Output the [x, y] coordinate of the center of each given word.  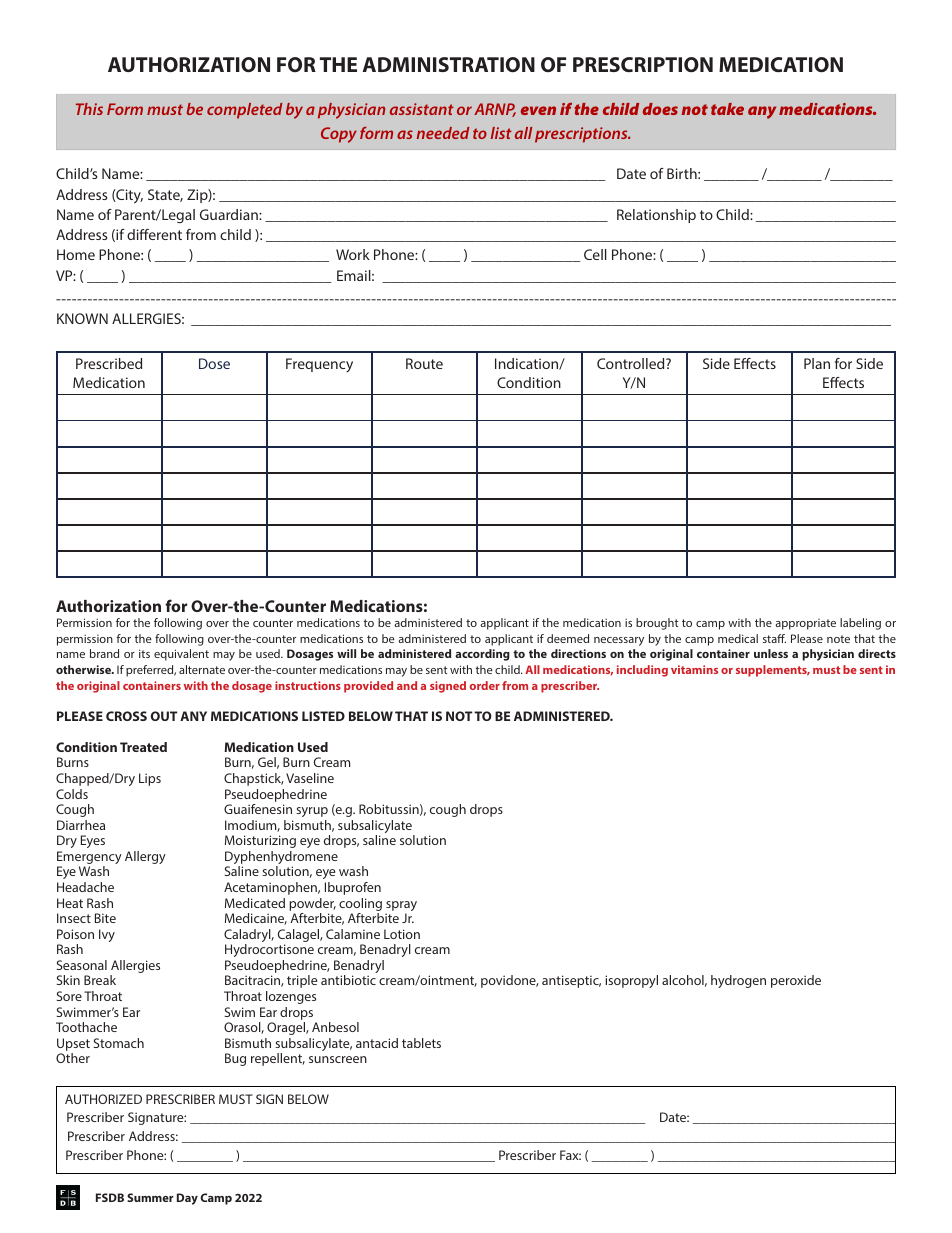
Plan [817, 363]
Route [424, 363]
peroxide [796, 981]
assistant [422, 109]
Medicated [255, 903]
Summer [150, 1197]
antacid [377, 1043]
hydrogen [738, 981]
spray [401, 907]
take [727, 109]
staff [774, 638]
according [482, 655]
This [89, 109]
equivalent [181, 655]
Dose [214, 363]
